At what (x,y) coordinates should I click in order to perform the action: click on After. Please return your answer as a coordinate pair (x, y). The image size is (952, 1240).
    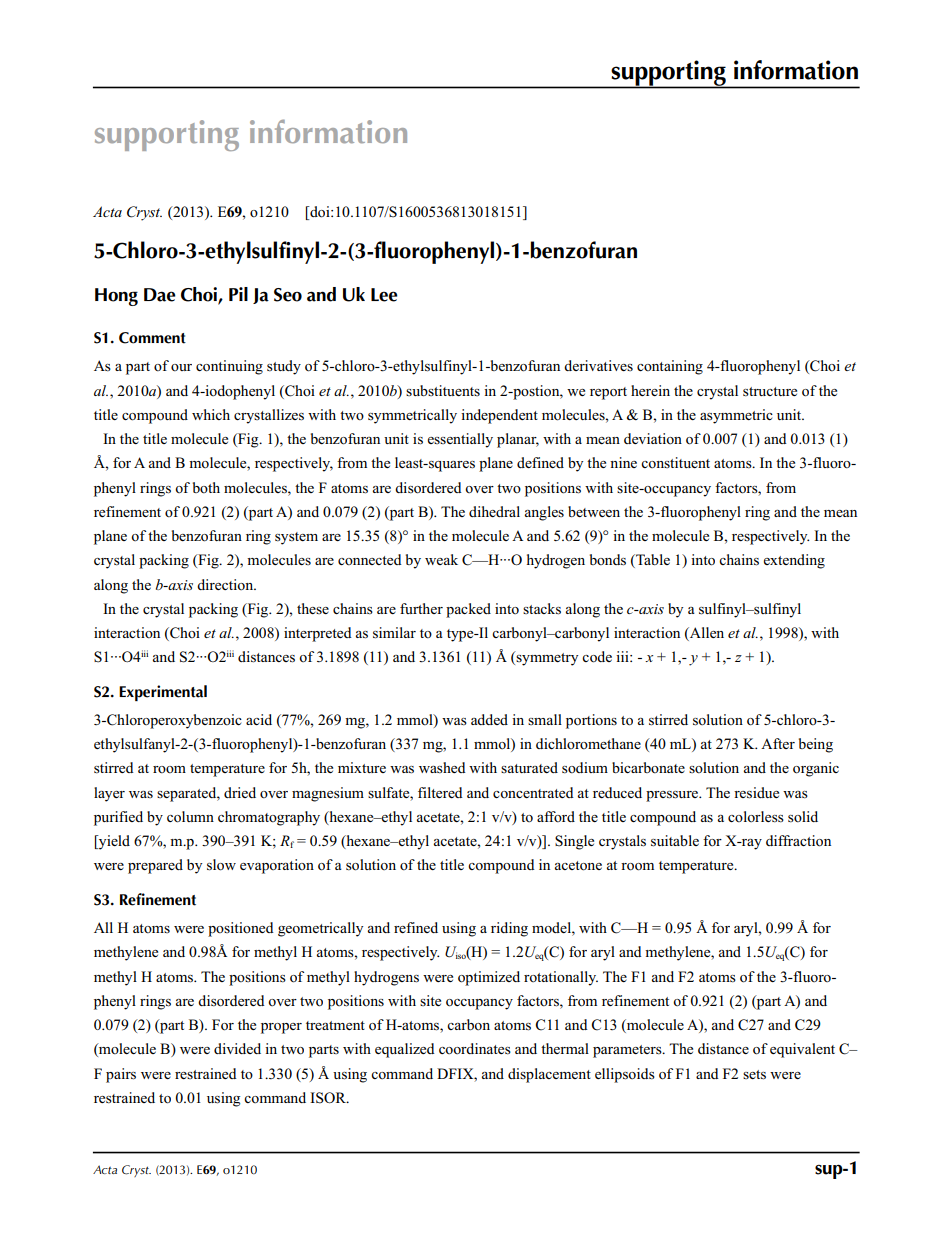
    Looking at the image, I should click on (778, 743).
